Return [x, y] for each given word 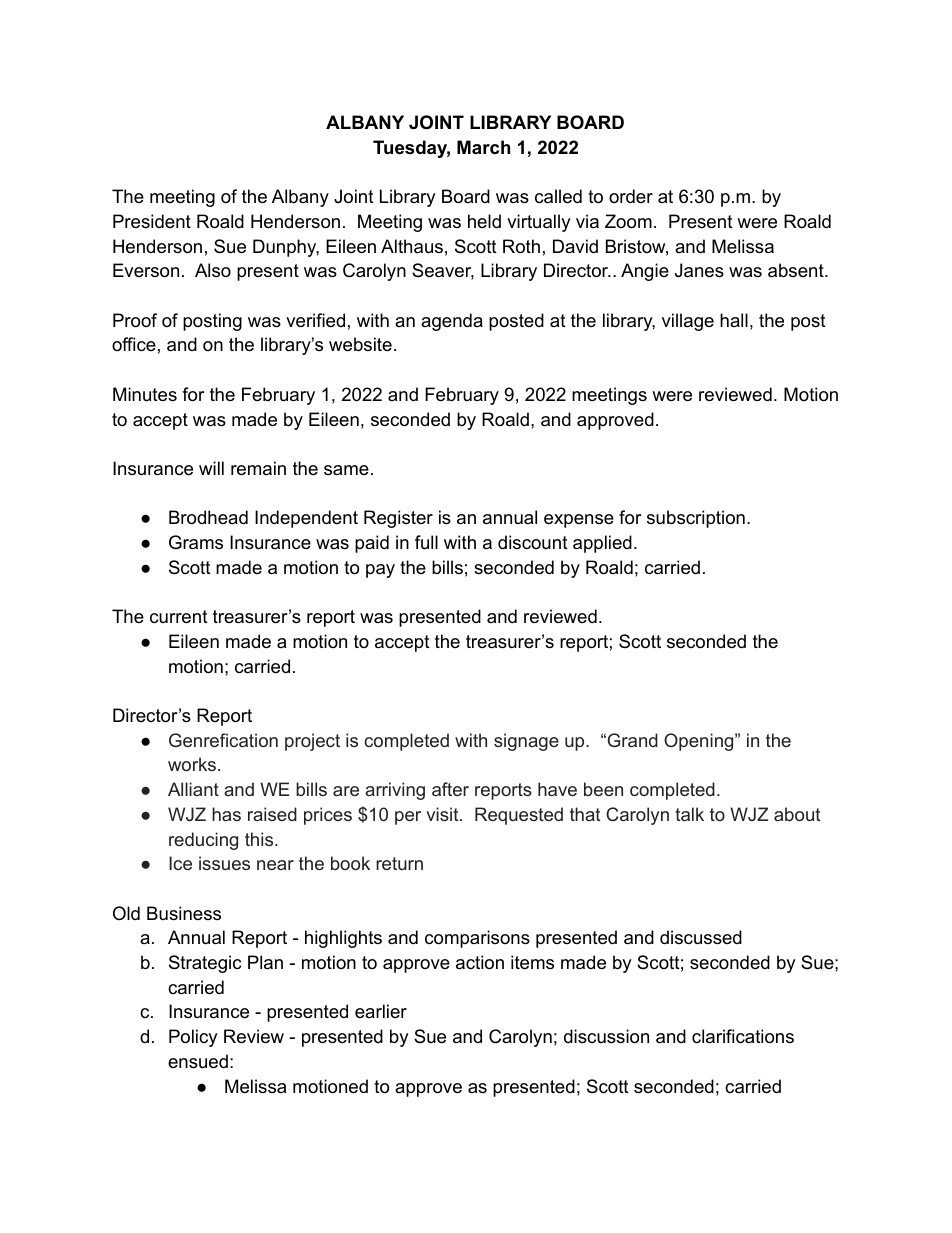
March [483, 147]
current [179, 617]
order [631, 196]
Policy [193, 1038]
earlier [381, 1011]
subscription [696, 519]
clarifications [743, 1036]
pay [380, 571]
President [152, 221]
